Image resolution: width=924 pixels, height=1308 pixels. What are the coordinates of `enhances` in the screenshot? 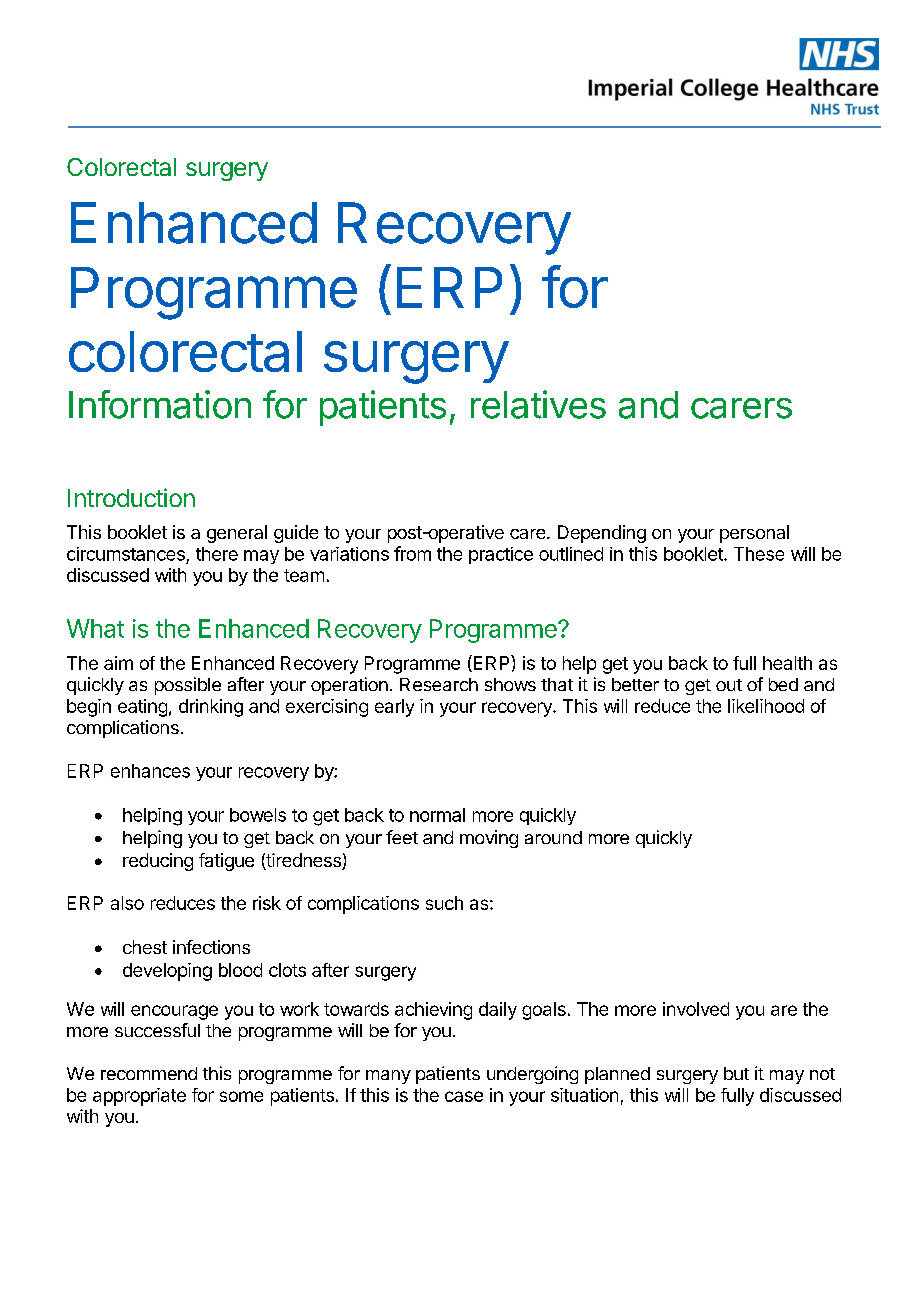 It's located at (150, 771).
